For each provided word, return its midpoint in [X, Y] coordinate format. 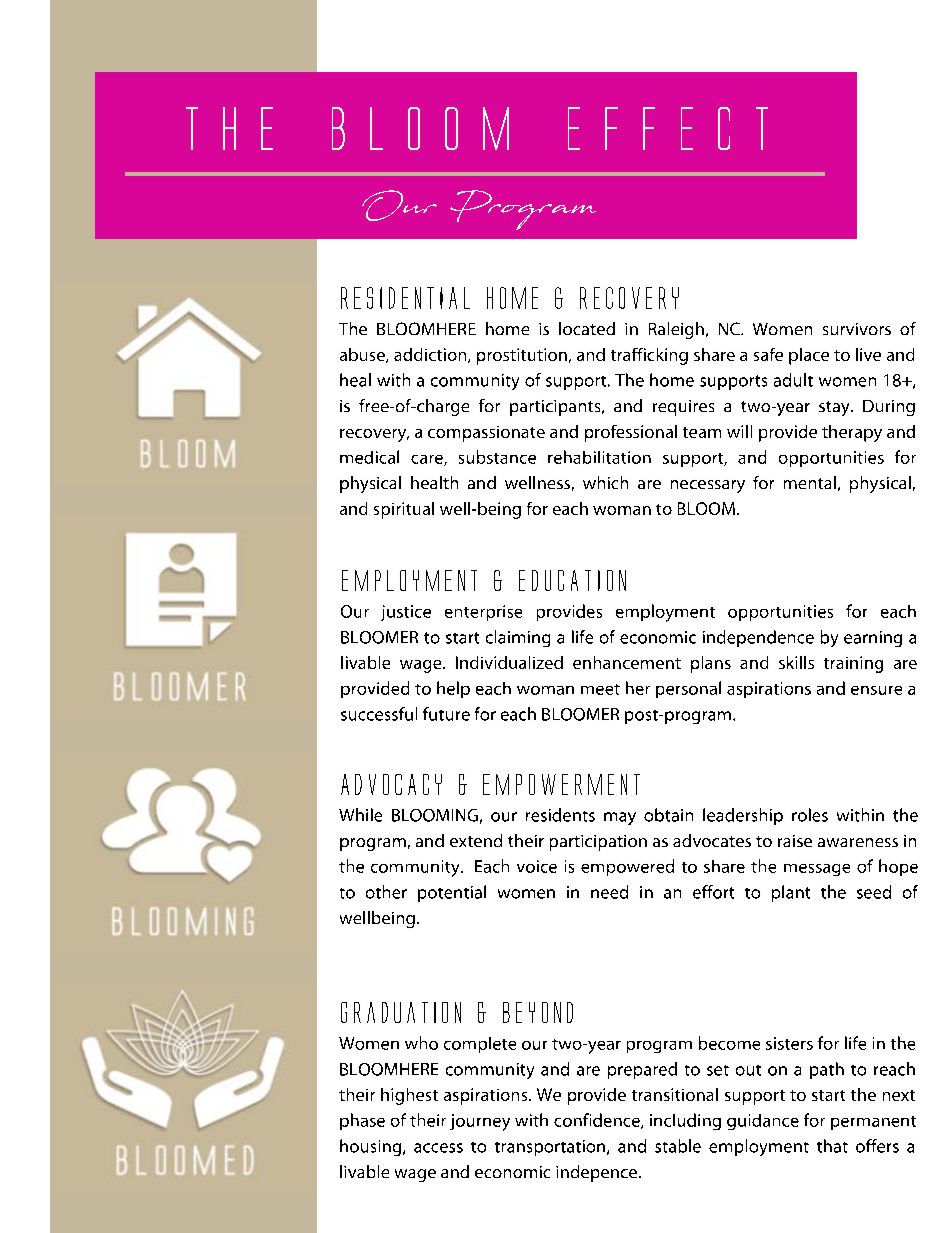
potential [452, 893]
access [438, 1148]
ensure [876, 690]
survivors [857, 329]
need [609, 892]
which [605, 482]
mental [810, 482]
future [446, 714]
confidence [598, 1121]
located [587, 328]
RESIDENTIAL [405, 298]
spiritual [404, 510]
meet [600, 689]
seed [874, 892]
